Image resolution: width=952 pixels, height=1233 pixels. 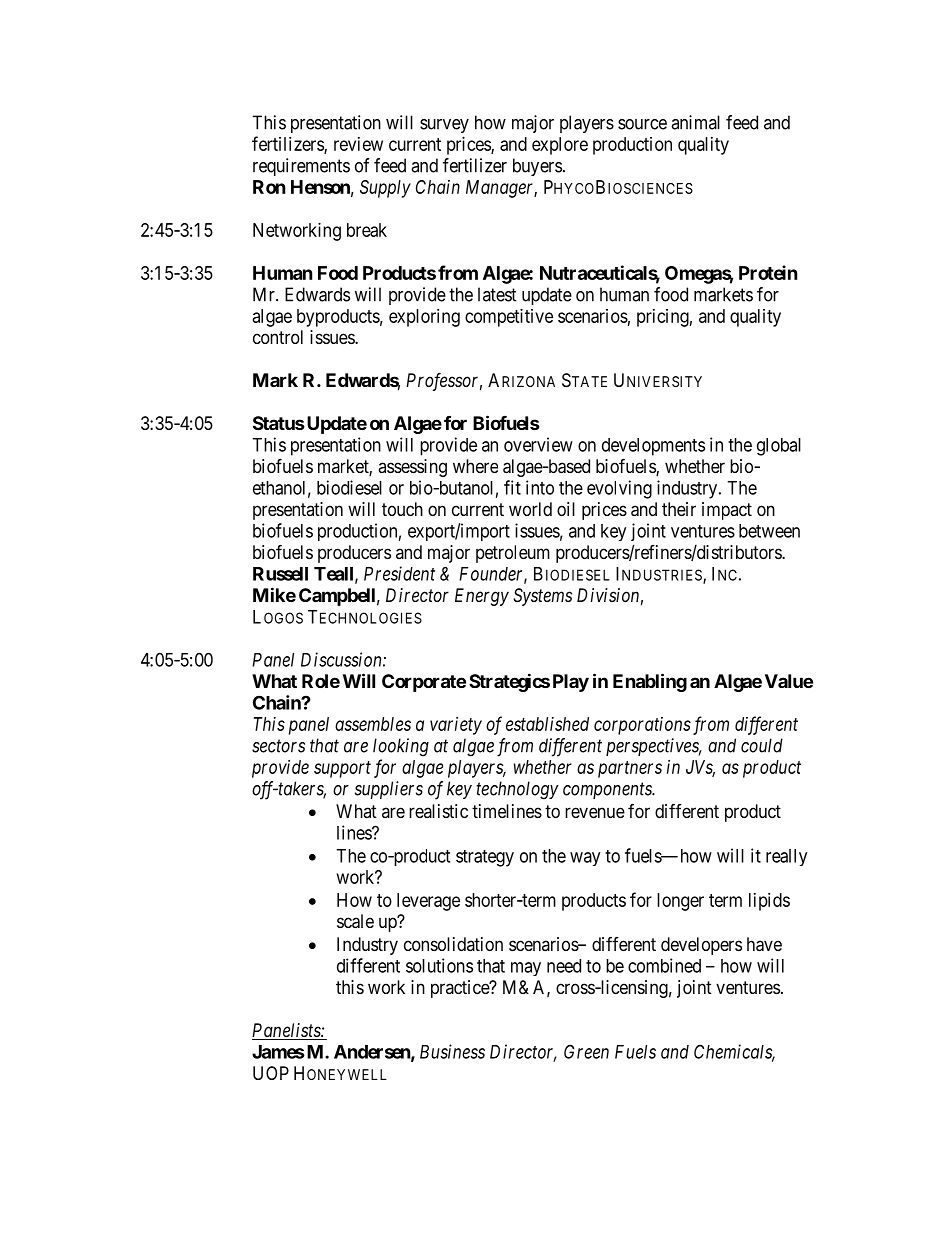 What do you see at coordinates (280, 574) in the screenshot?
I see `Russell` at bounding box center [280, 574].
